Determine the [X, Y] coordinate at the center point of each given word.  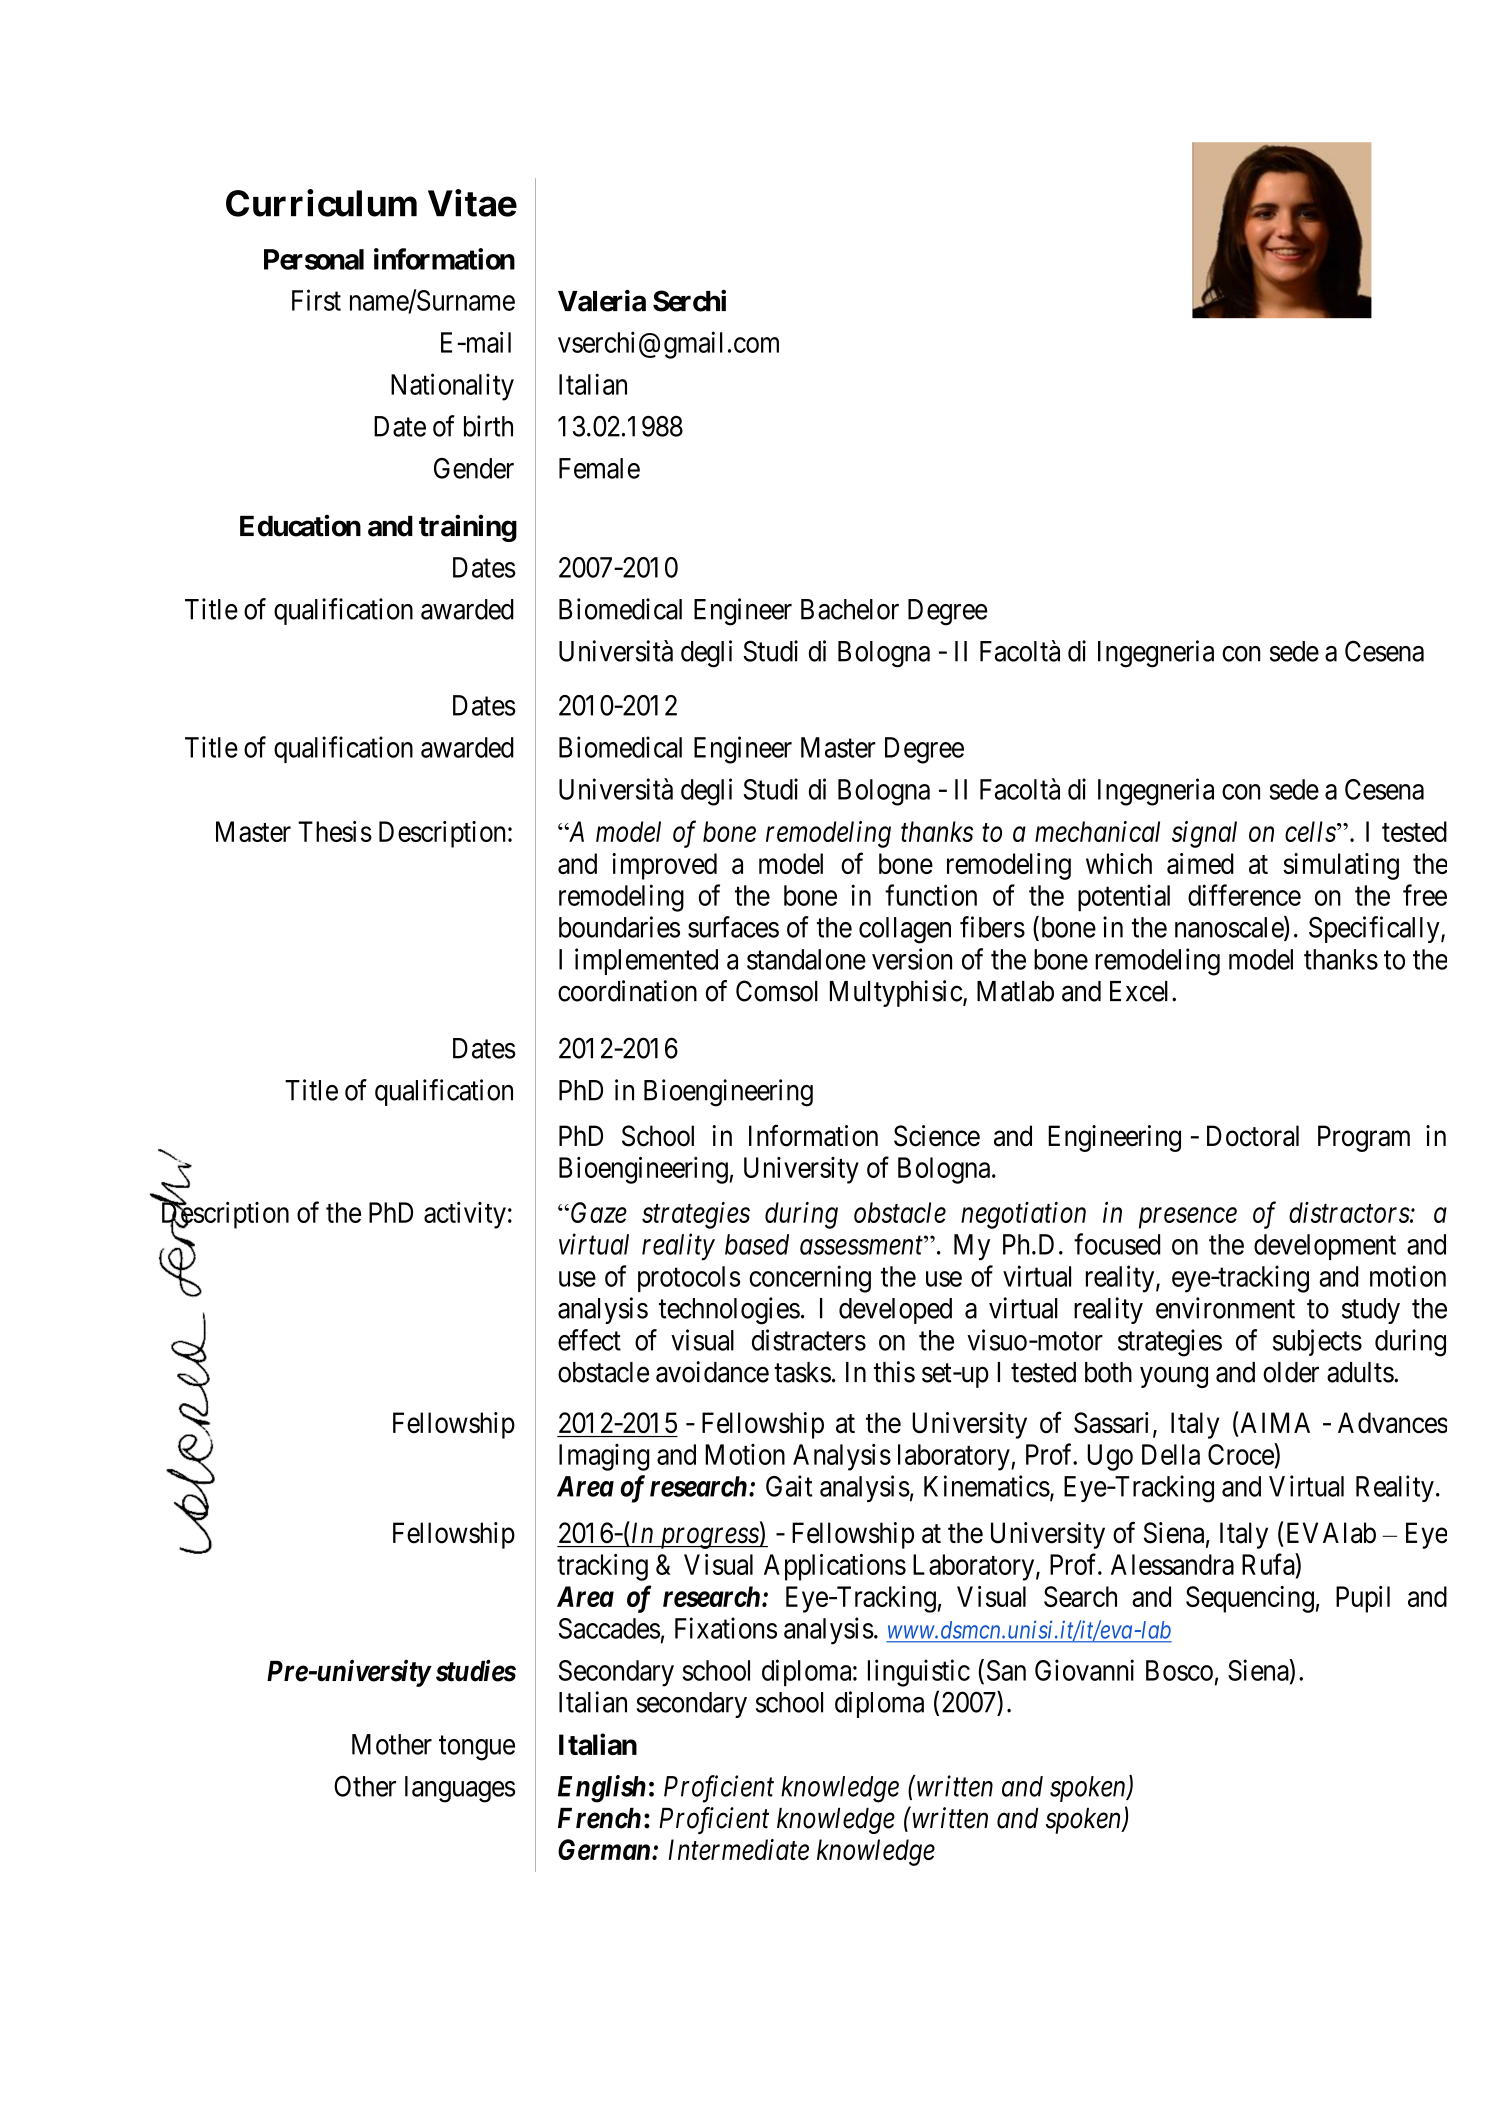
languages [460, 1789]
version [912, 959]
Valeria [602, 300]
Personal [314, 259]
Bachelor [850, 609]
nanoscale [1230, 928]
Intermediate [739, 1849]
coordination [627, 991]
